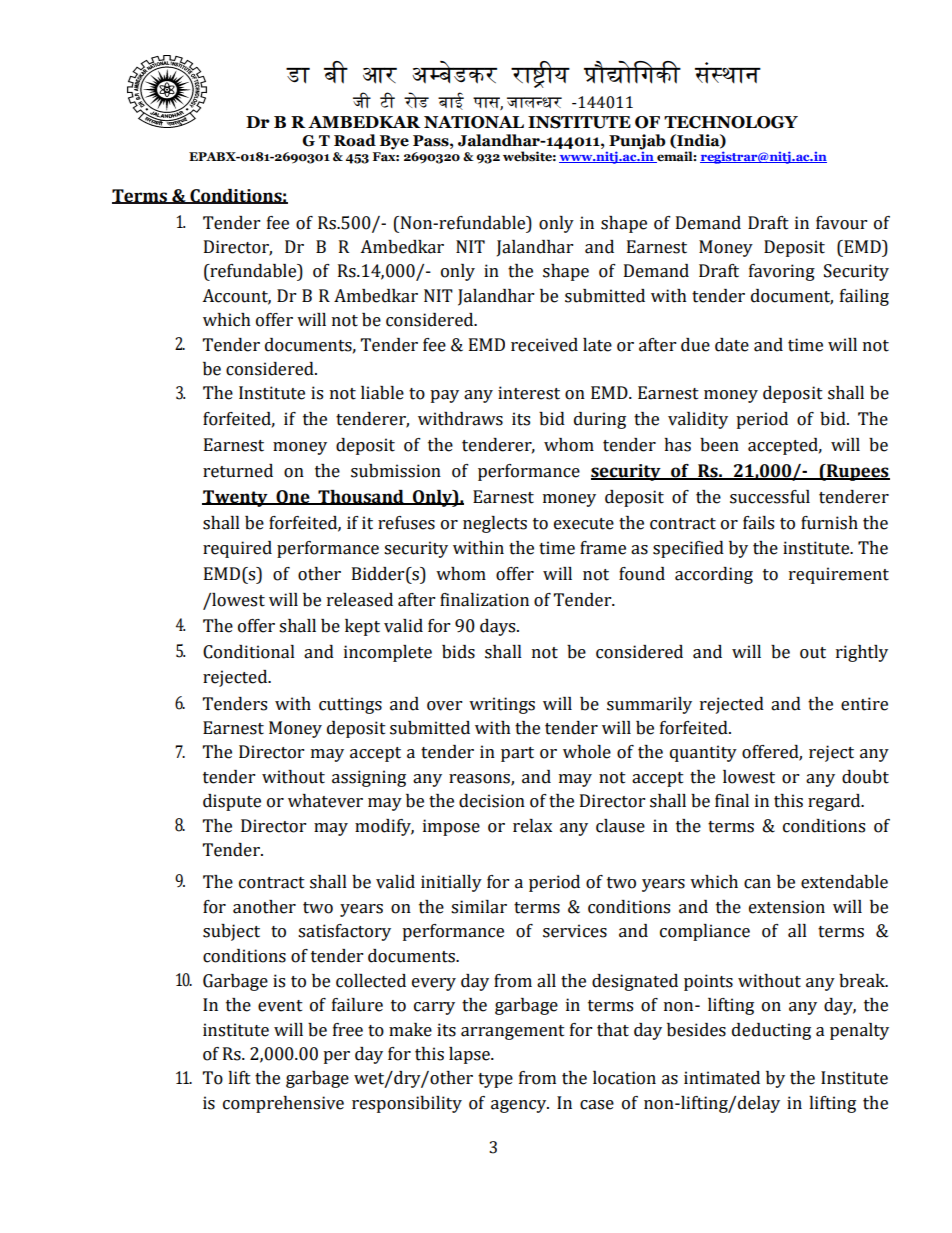  What do you see at coordinates (499, 627) in the document?
I see `days` at bounding box center [499, 627].
